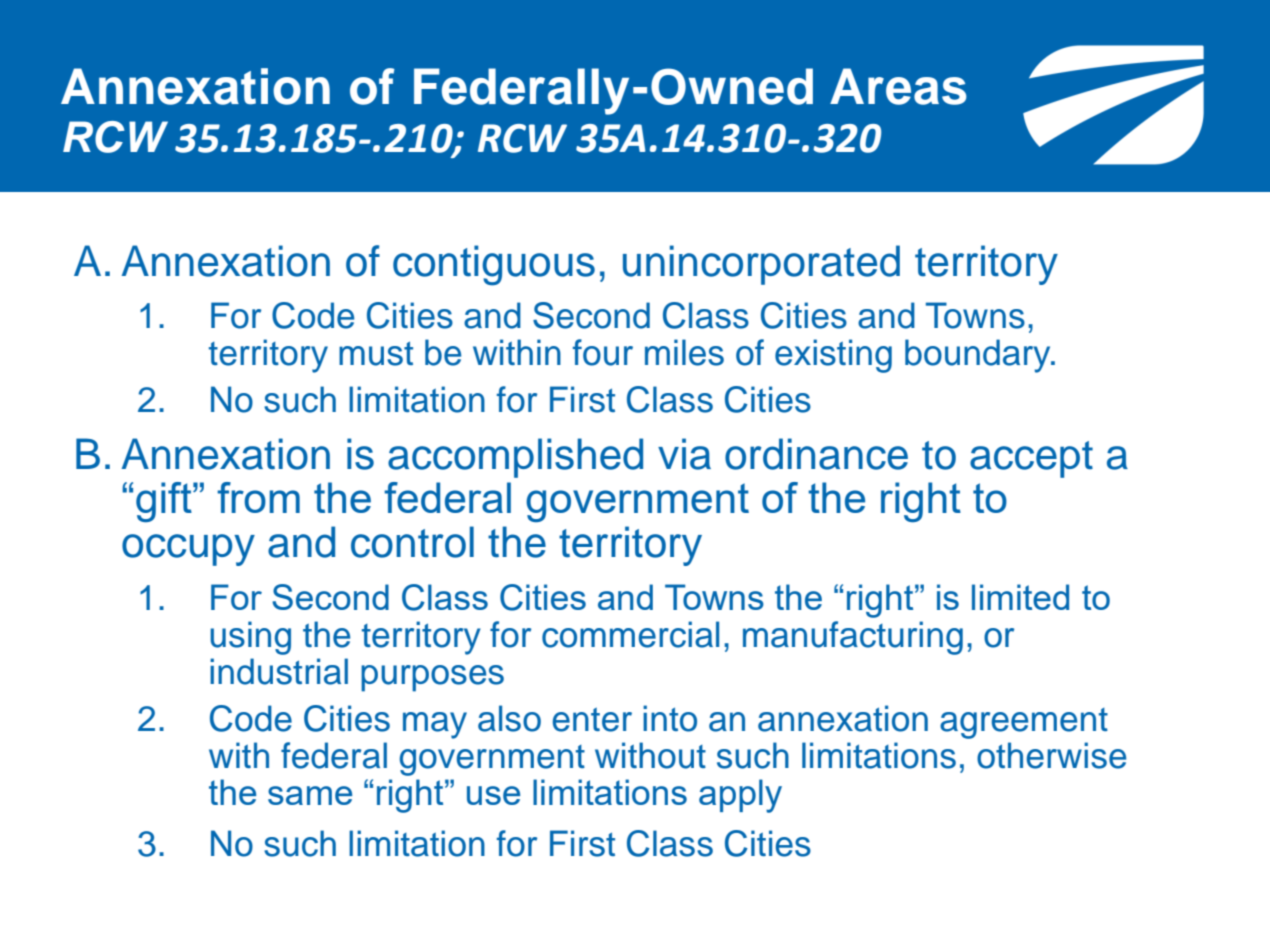 This screenshot has height=952, width=1270. I want to click on unincorporated, so click(761, 265).
